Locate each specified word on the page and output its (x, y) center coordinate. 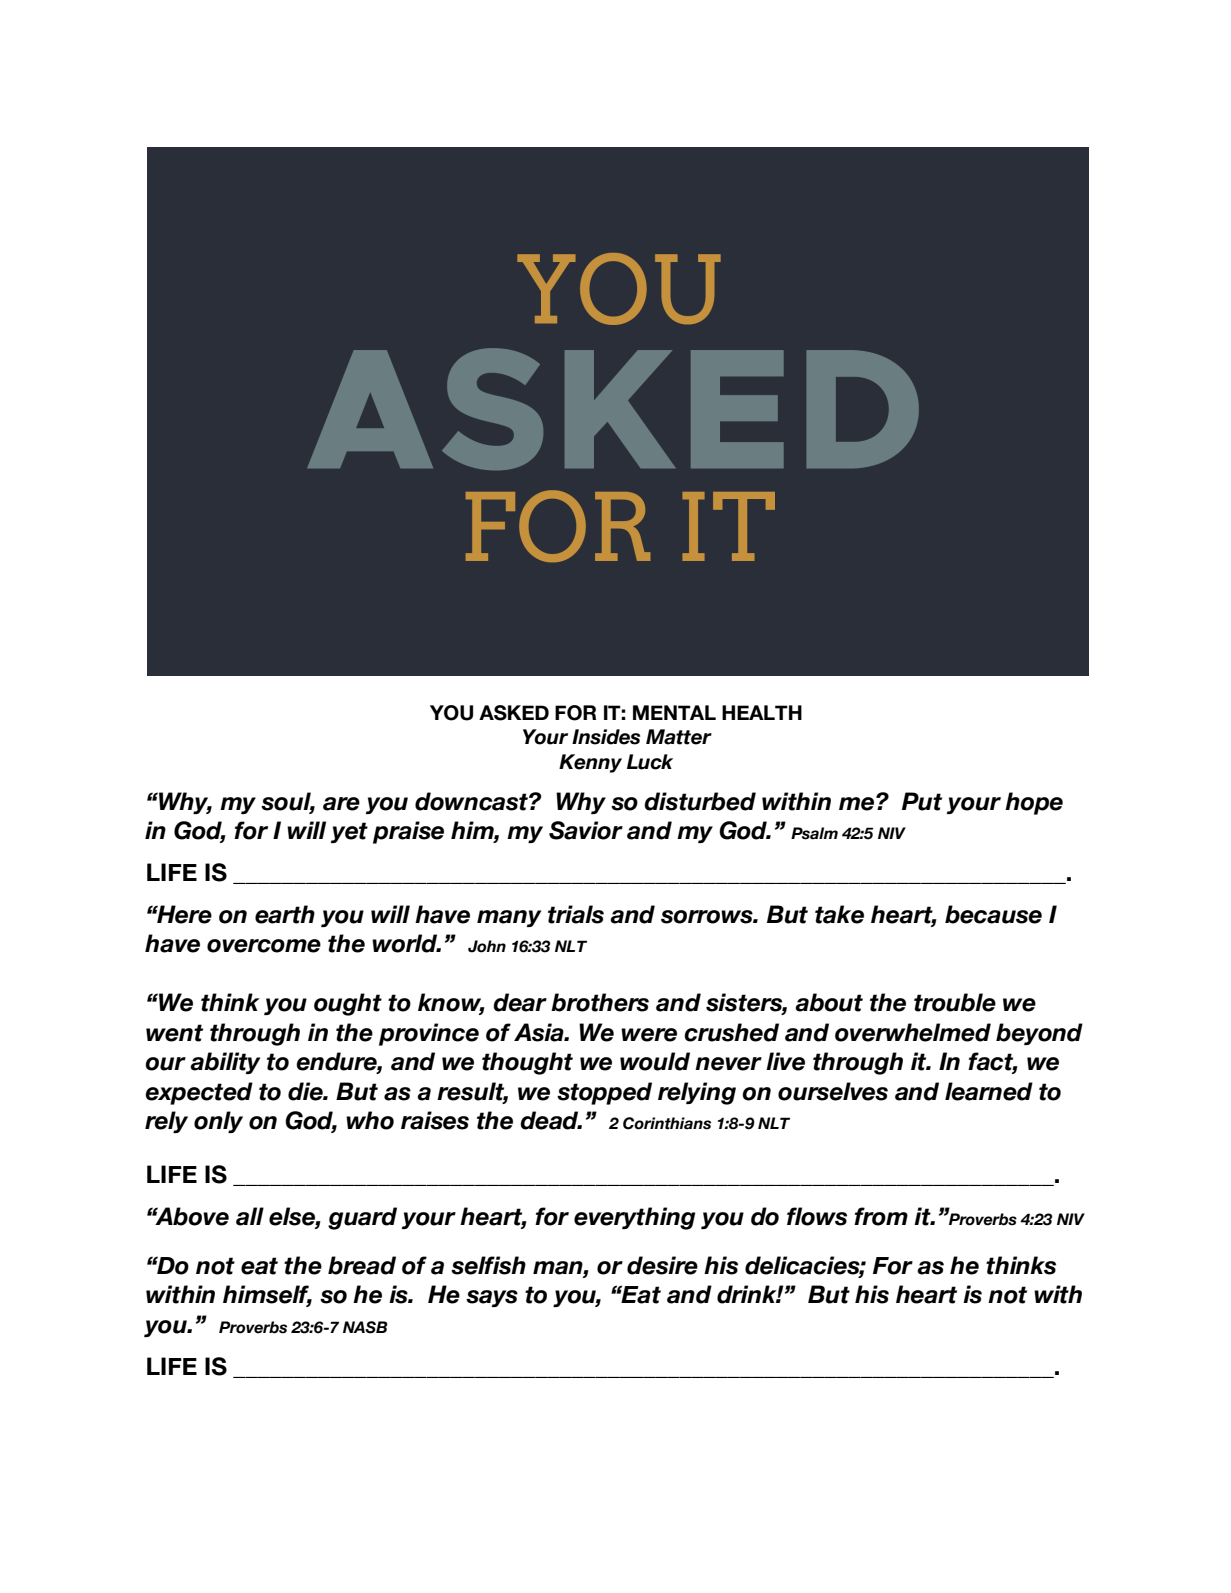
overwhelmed (913, 1032)
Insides (606, 737)
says (492, 1298)
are (341, 804)
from (881, 1216)
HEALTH (762, 712)
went (174, 1033)
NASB (365, 1327)
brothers (600, 1002)
